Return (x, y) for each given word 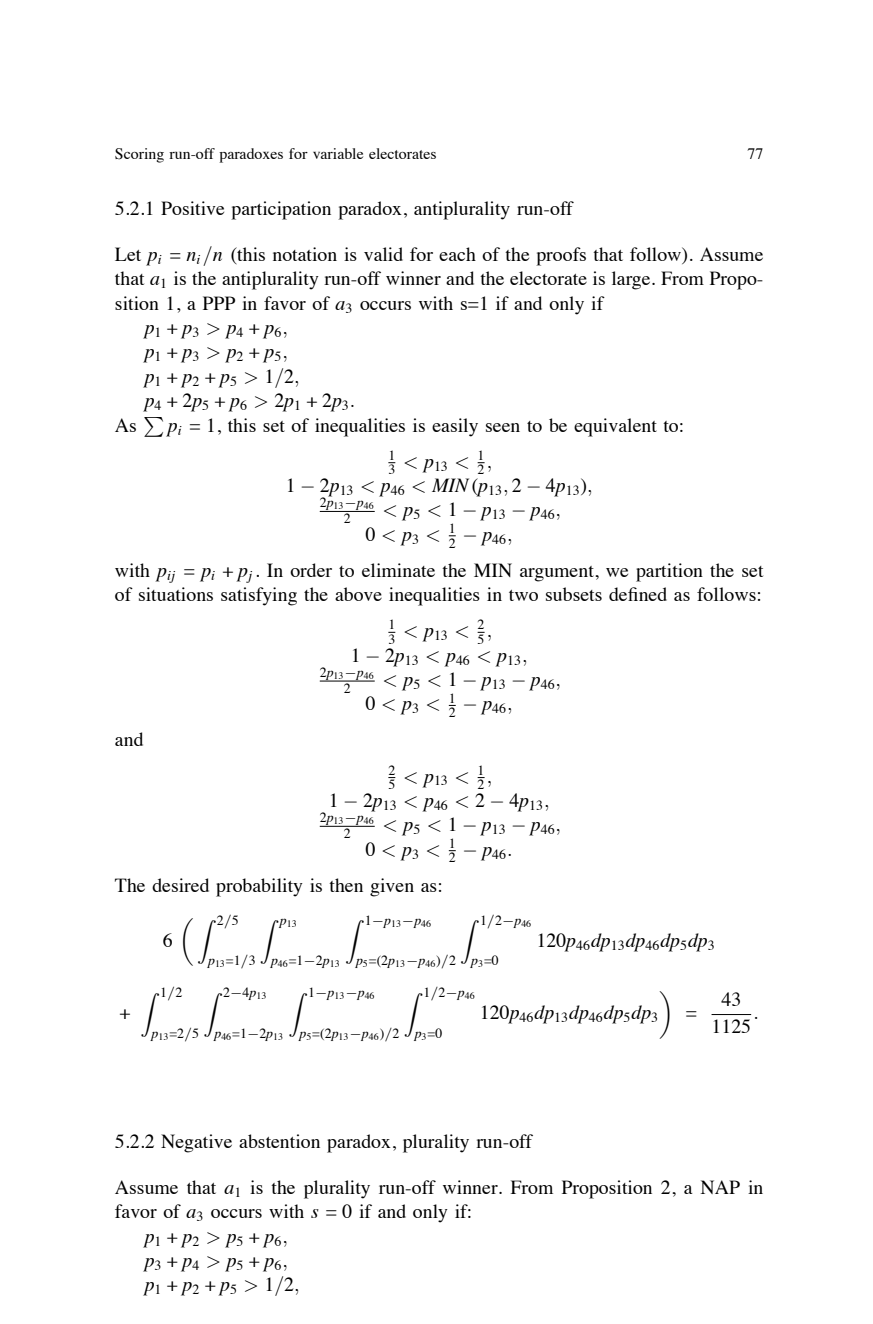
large (632, 280)
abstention (279, 1141)
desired (180, 885)
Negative (196, 1143)
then (346, 885)
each (457, 254)
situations (176, 594)
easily (455, 427)
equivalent (615, 427)
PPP (219, 303)
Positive (192, 208)
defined (638, 594)
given (392, 887)
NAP (720, 1187)
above (358, 594)
